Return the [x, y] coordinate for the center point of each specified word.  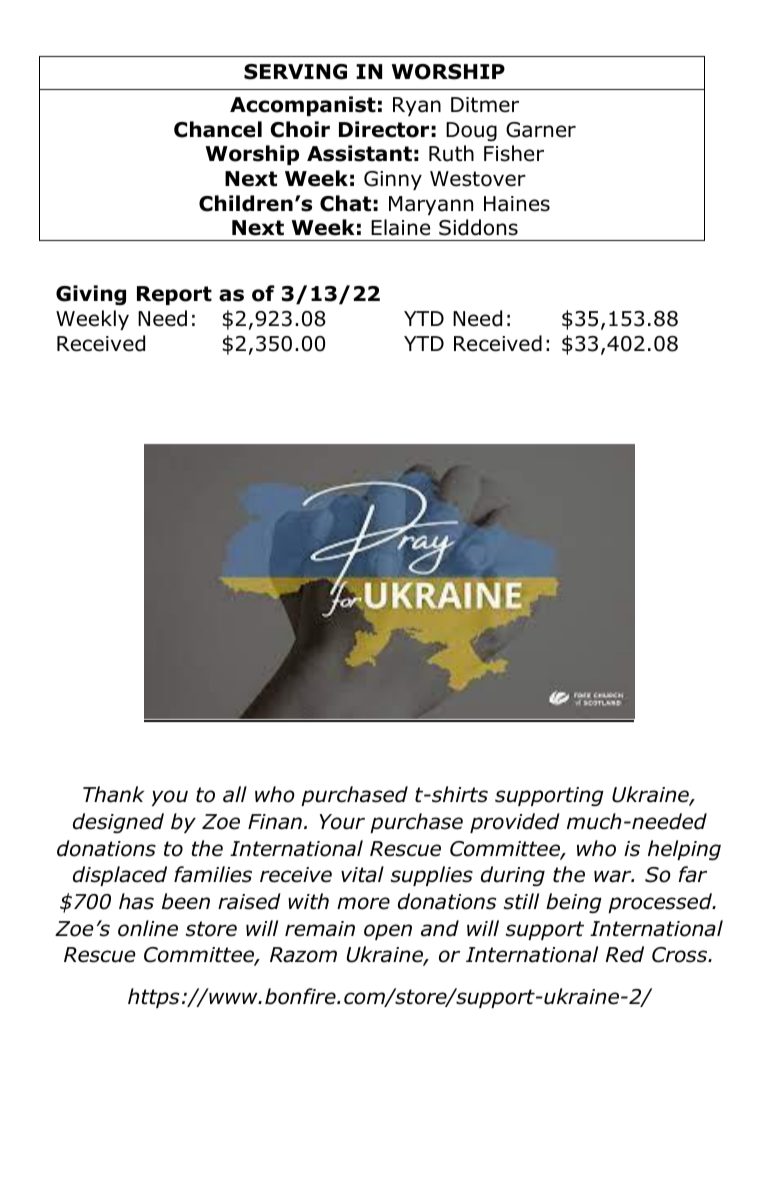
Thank [113, 794]
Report [174, 295]
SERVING [295, 72]
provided [515, 823]
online [148, 928]
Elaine [400, 227]
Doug [471, 132]
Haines [517, 204]
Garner [541, 130]
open [388, 932]
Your [342, 822]
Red [625, 954]
